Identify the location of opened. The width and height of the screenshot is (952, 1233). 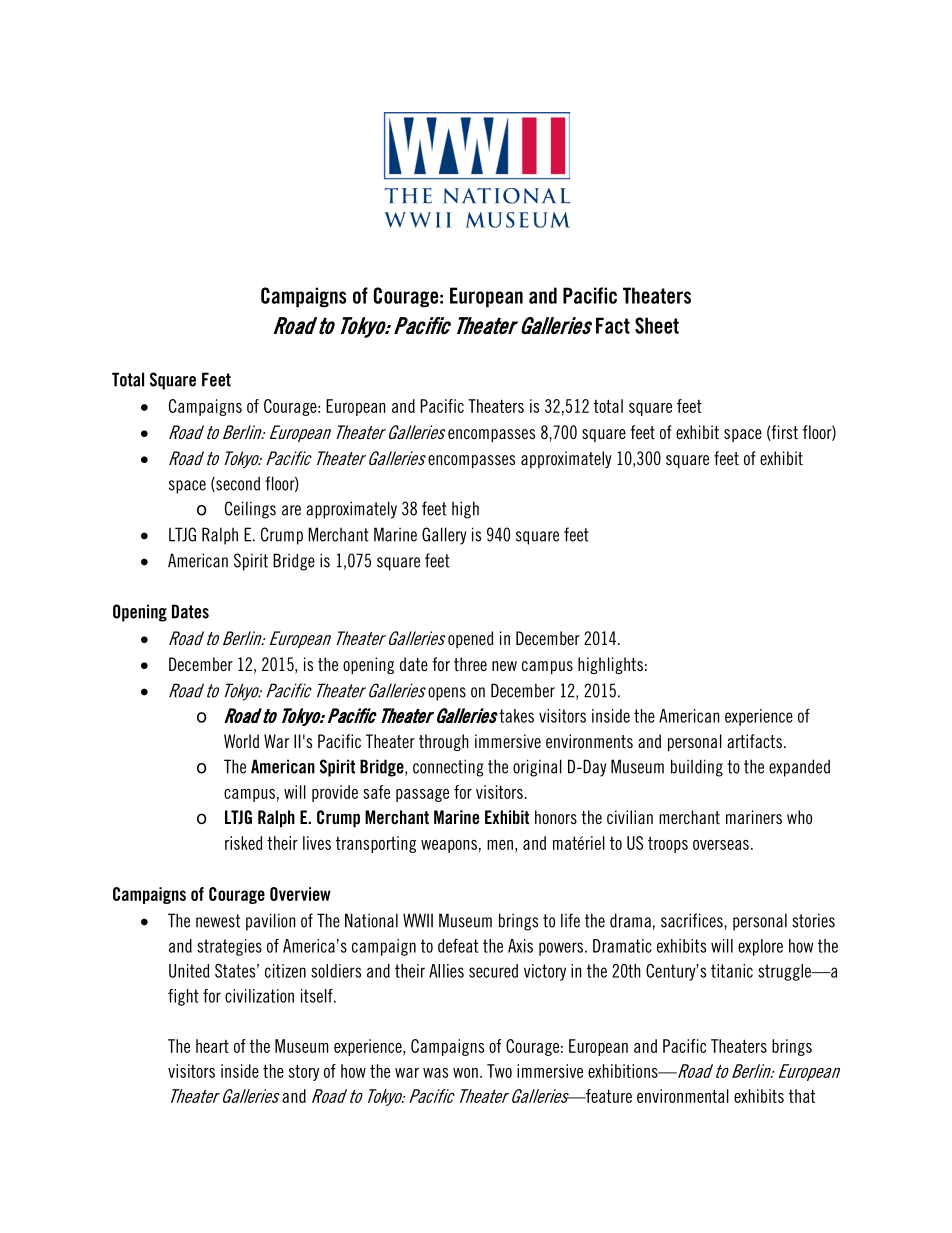
(471, 639).
